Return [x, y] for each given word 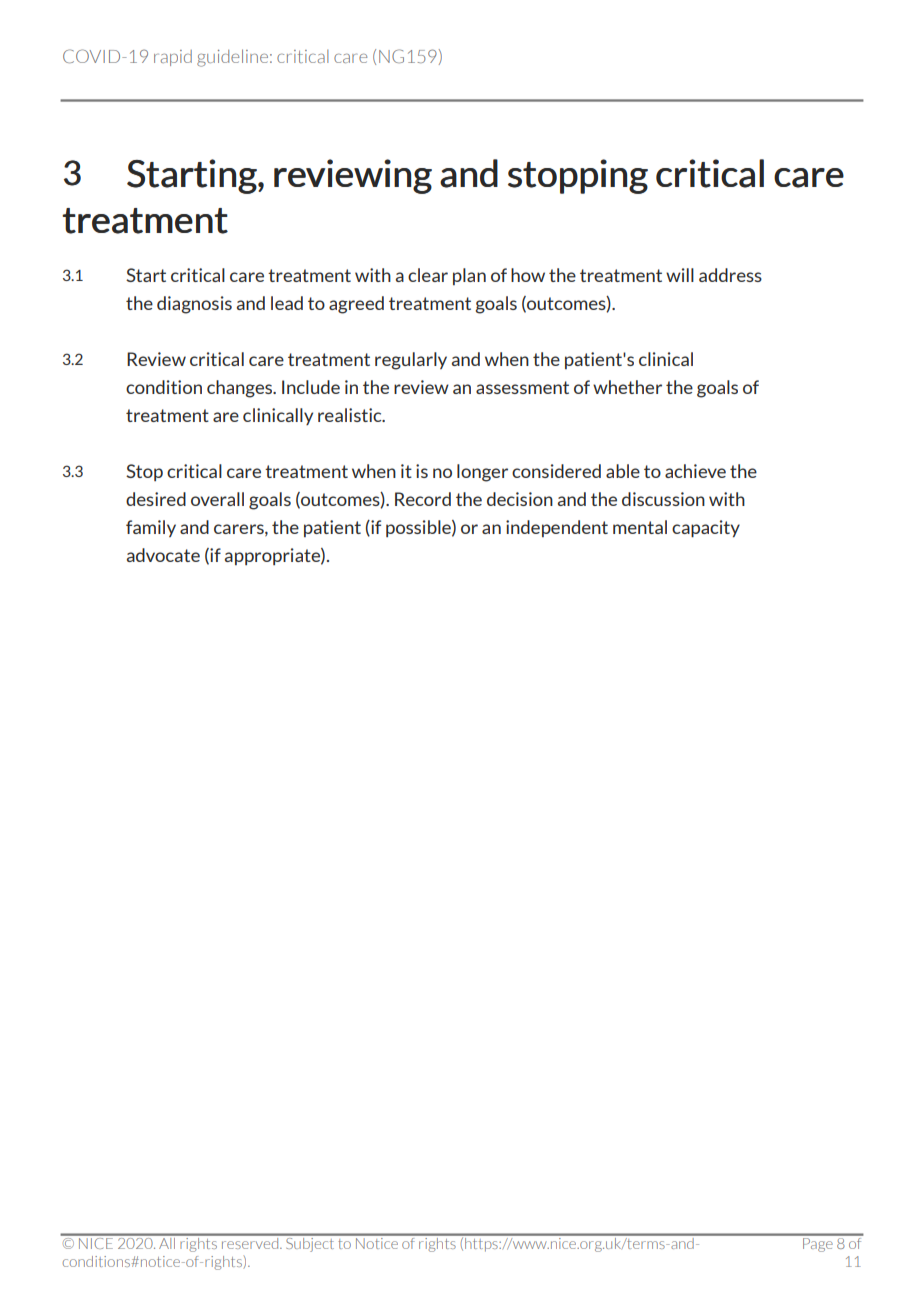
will [680, 275]
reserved [250, 1242]
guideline [232, 58]
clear [428, 275]
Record [423, 499]
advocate [163, 555]
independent [557, 528]
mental [640, 527]
